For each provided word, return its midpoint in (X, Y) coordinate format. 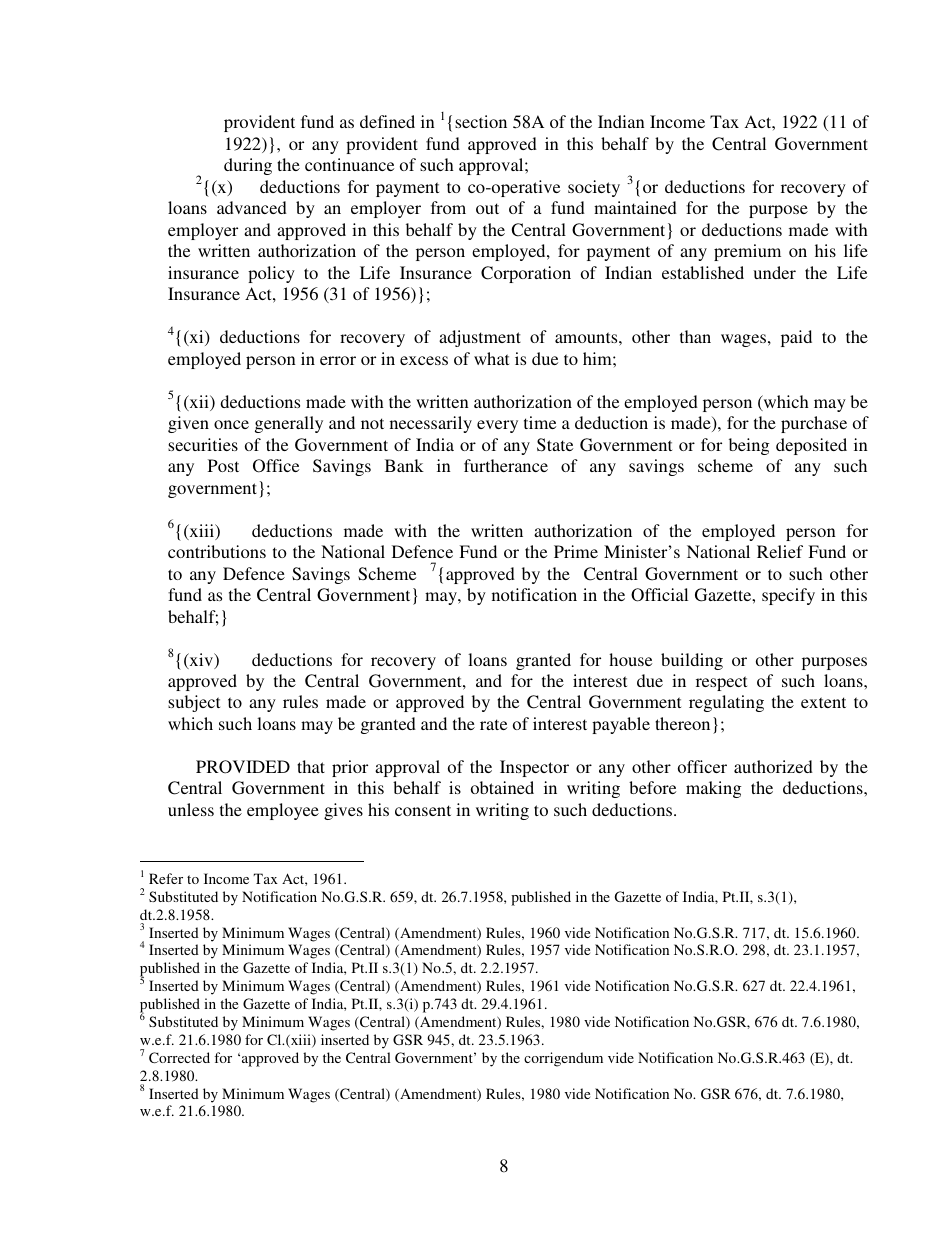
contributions (217, 551)
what (491, 358)
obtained (502, 787)
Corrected (179, 1057)
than (695, 336)
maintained (635, 207)
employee (283, 811)
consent (423, 810)
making (713, 789)
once (231, 424)
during (248, 166)
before (652, 787)
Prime (576, 551)
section (481, 121)
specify (788, 596)
